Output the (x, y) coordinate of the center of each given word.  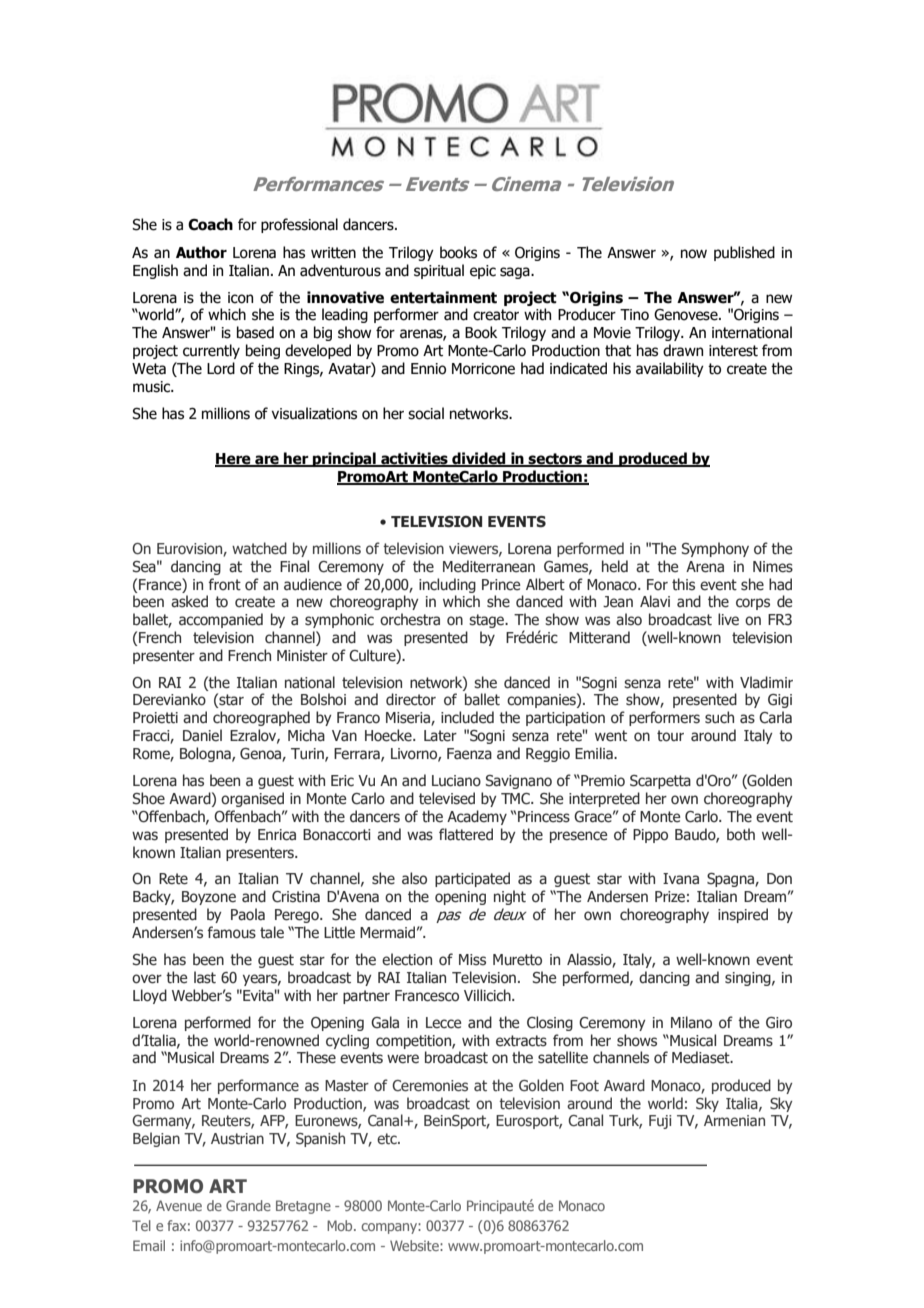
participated (472, 879)
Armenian (734, 1120)
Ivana (681, 878)
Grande (248, 1205)
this (683, 584)
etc (388, 1138)
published (744, 253)
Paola (248, 914)
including (447, 585)
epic (483, 272)
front (224, 584)
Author (201, 252)
